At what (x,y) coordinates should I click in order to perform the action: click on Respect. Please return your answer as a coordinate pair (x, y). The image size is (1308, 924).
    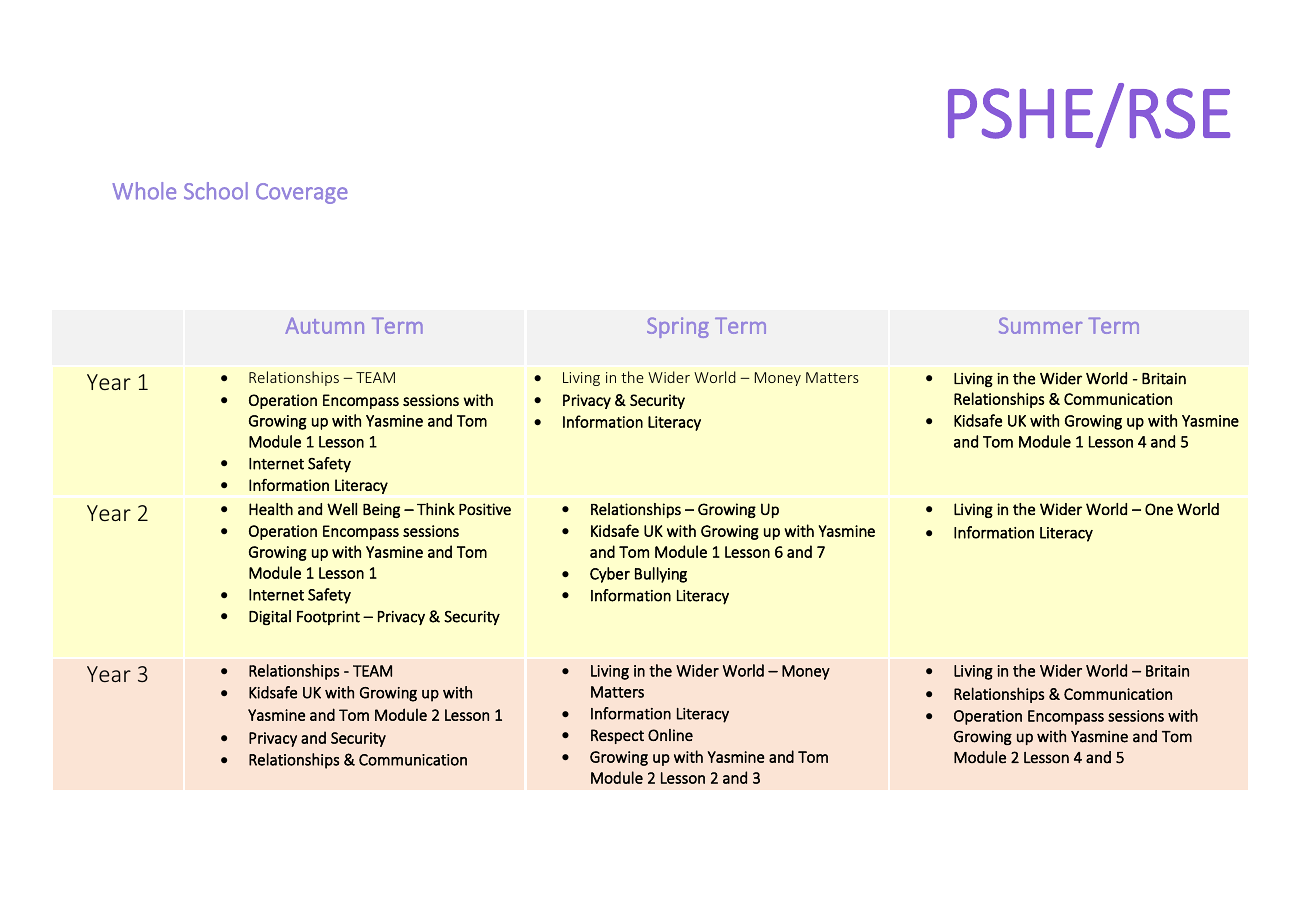
    Looking at the image, I should click on (617, 736).
